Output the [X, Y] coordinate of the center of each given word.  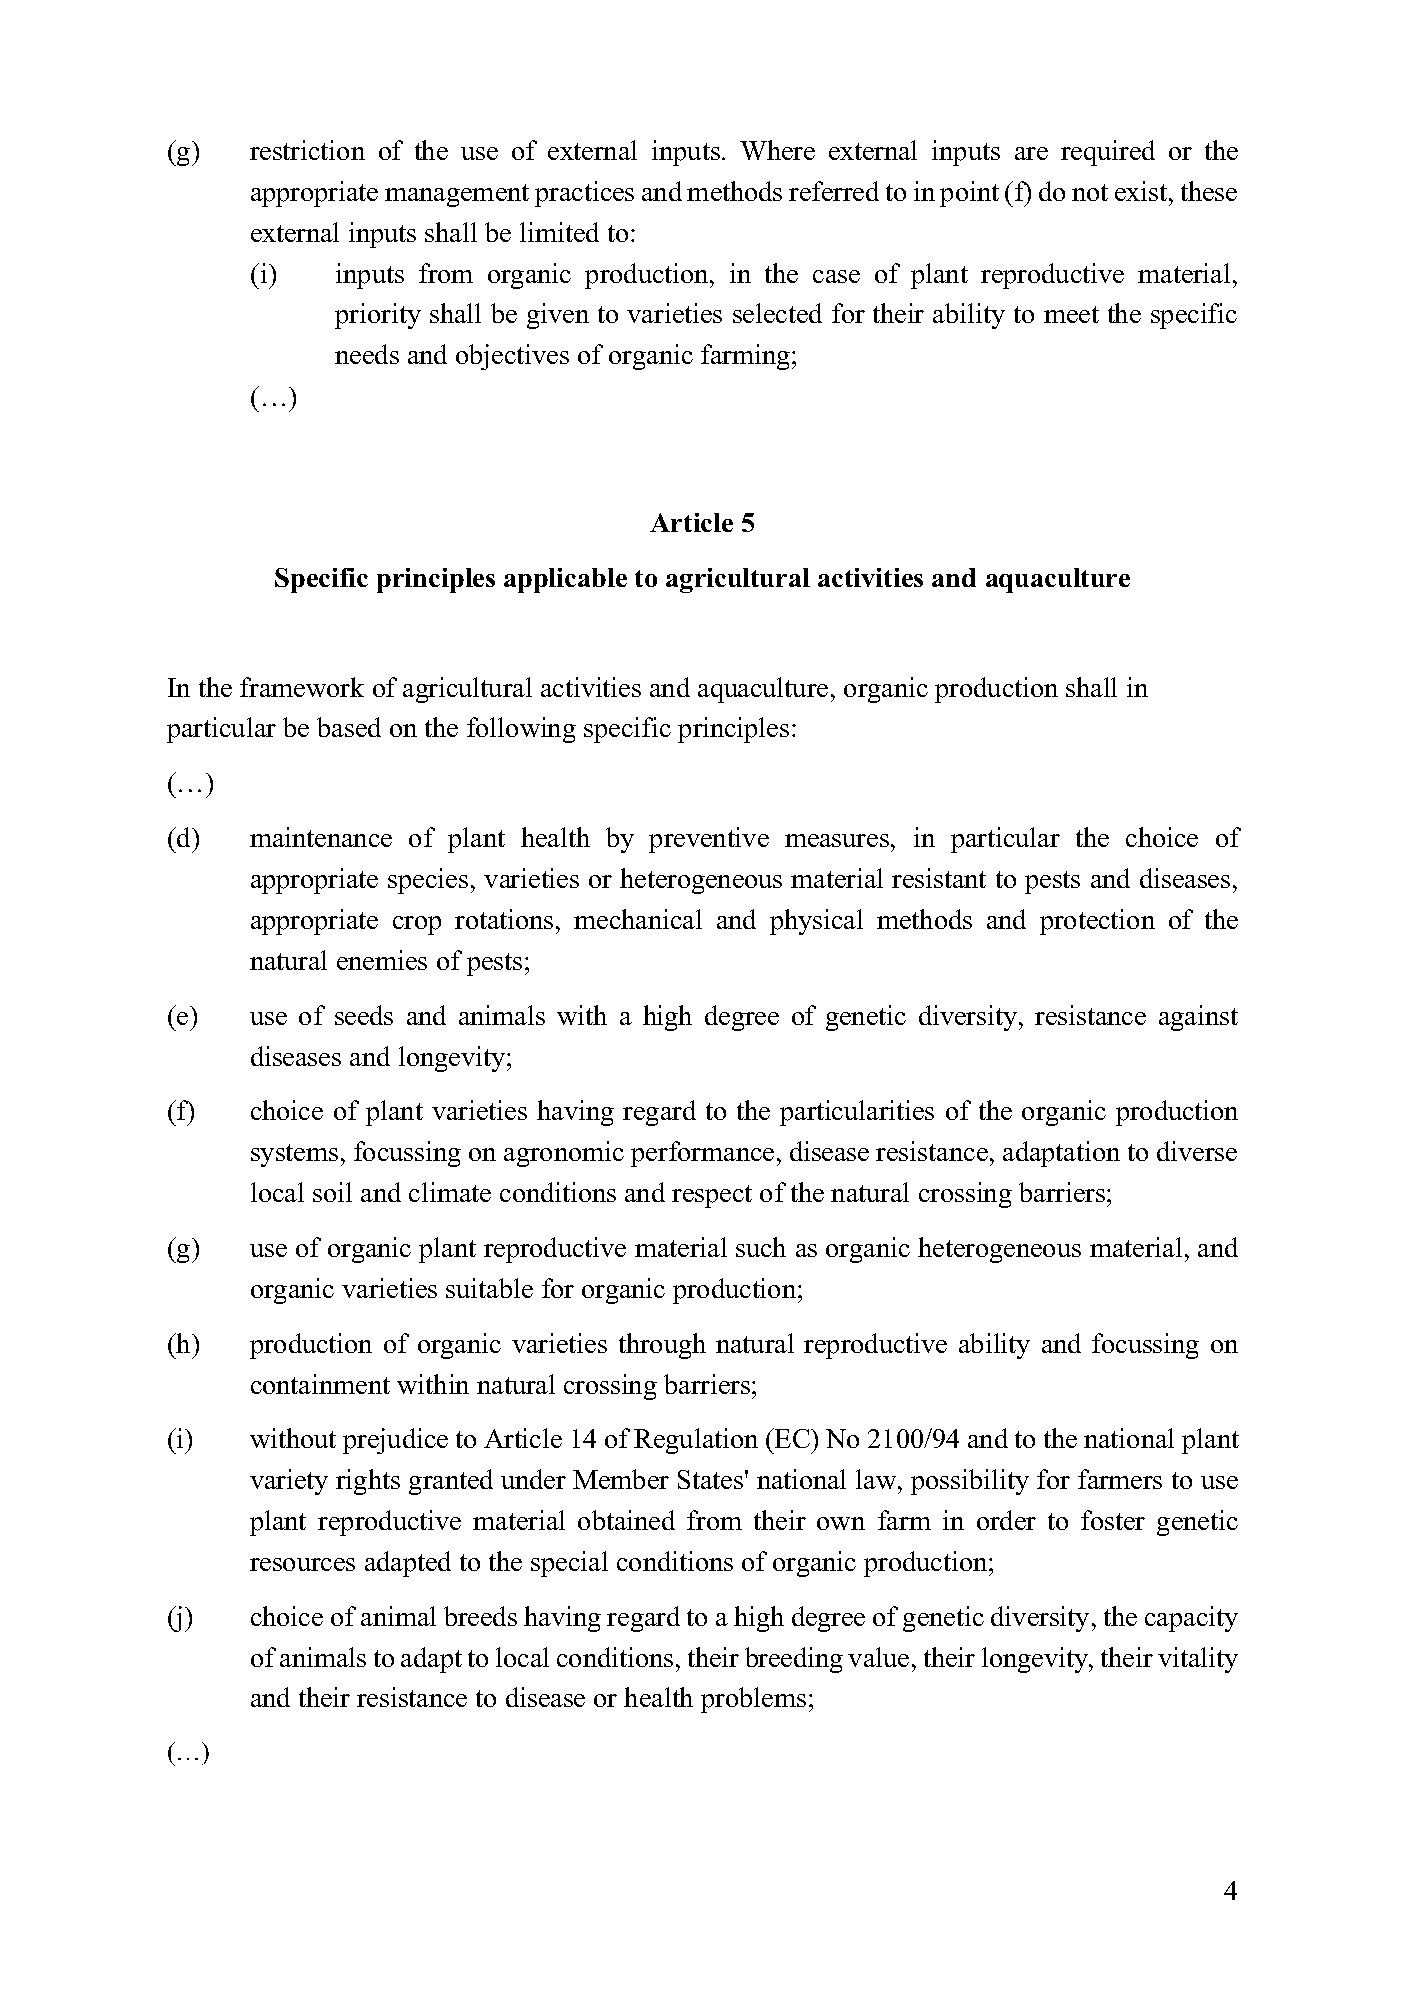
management [457, 195]
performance [702, 1154]
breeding [794, 1660]
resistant [939, 878]
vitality [1198, 1660]
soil [332, 1192]
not [1090, 192]
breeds [480, 1616]
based [349, 727]
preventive [709, 840]
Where [777, 150]
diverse [1197, 1151]
